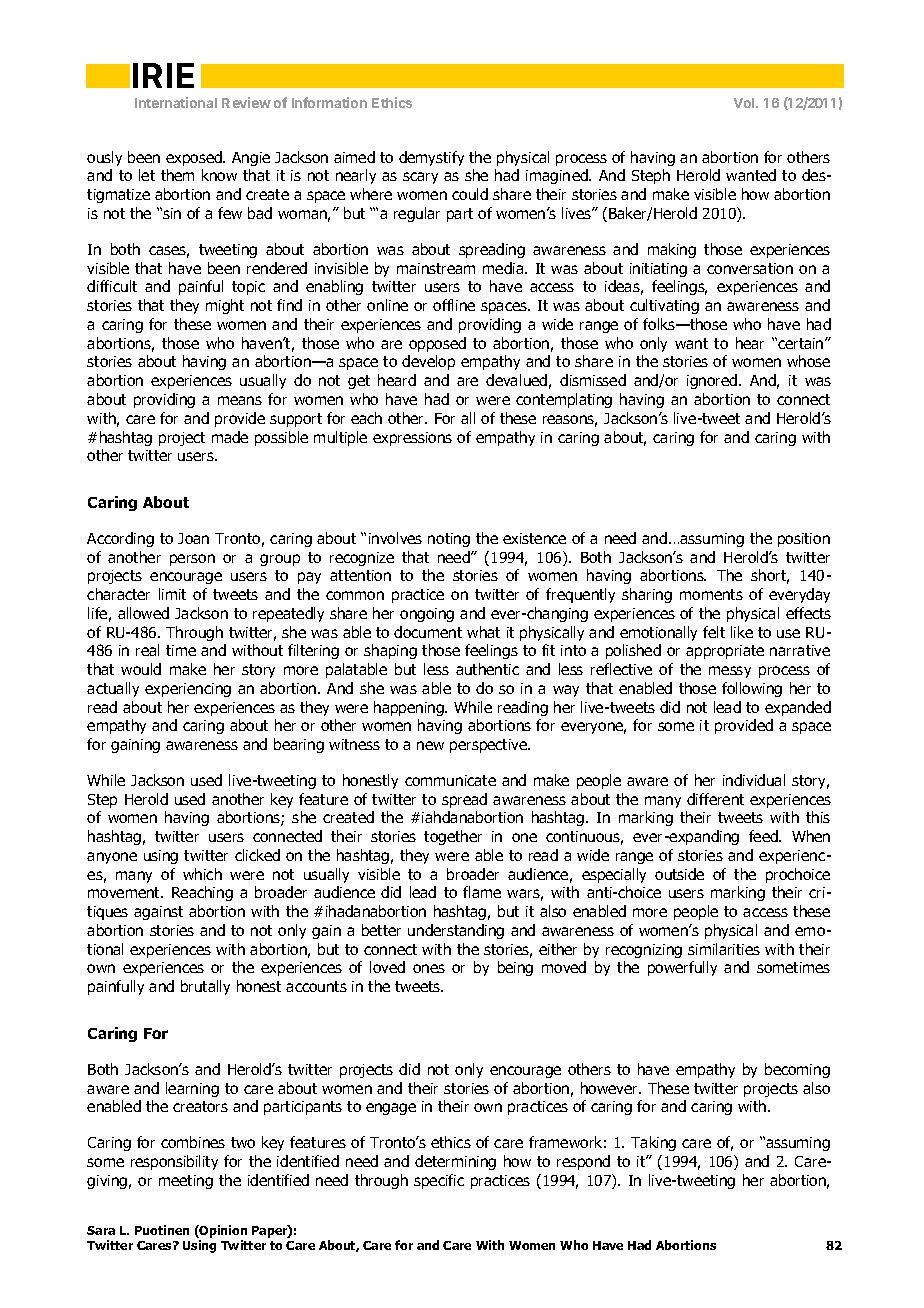 The image size is (924, 1308). What do you see at coordinates (186, 1182) in the page?
I see `meeting` at bounding box center [186, 1182].
